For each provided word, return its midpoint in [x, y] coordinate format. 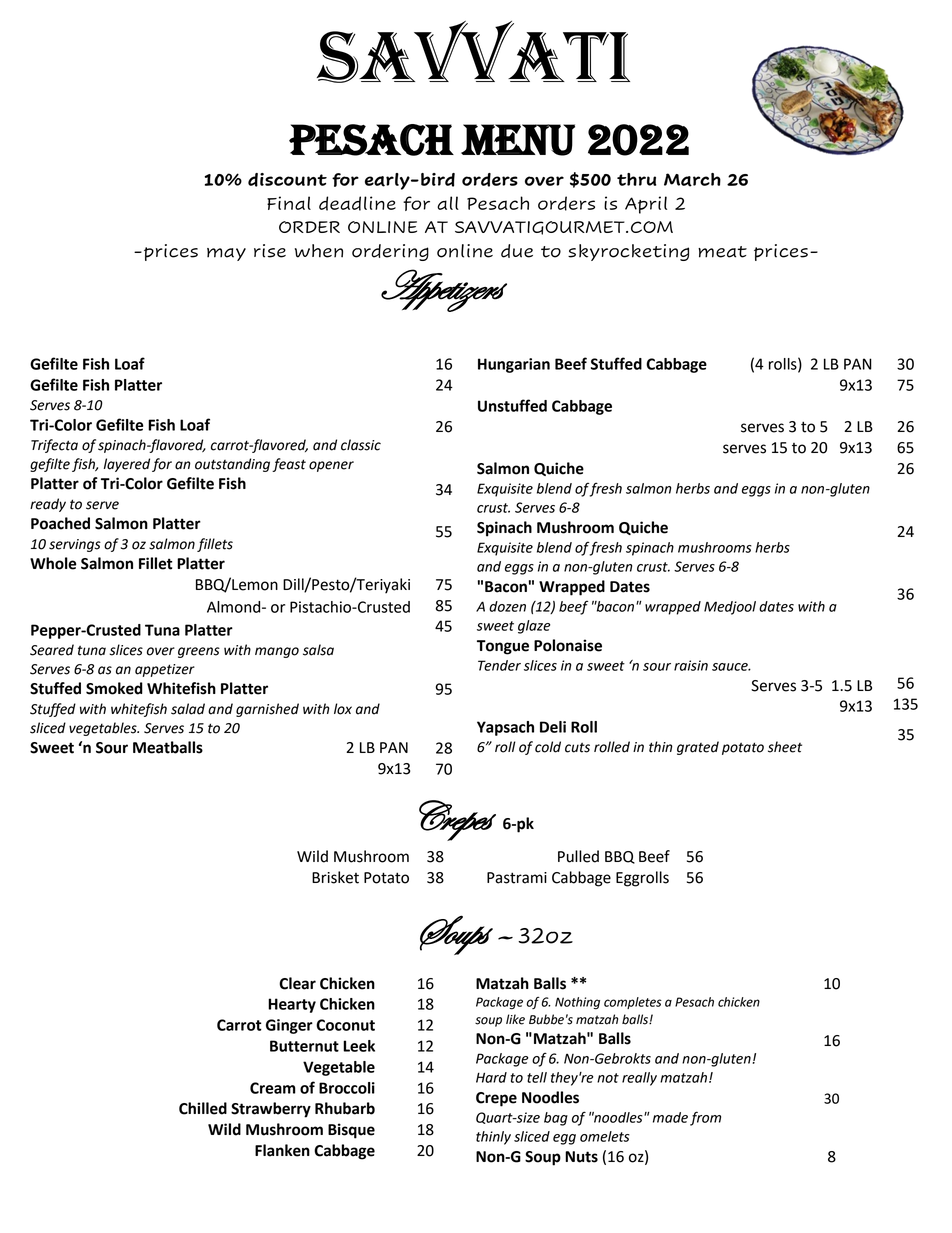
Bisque [351, 1131]
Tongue [503, 647]
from [705, 1118]
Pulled [578, 856]
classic [361, 445]
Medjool [730, 608]
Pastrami [517, 878]
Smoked [114, 688]
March [692, 180]
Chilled [203, 1108]
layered [127, 465]
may [226, 254]
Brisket [335, 877]
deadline [357, 203]
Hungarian [514, 365]
